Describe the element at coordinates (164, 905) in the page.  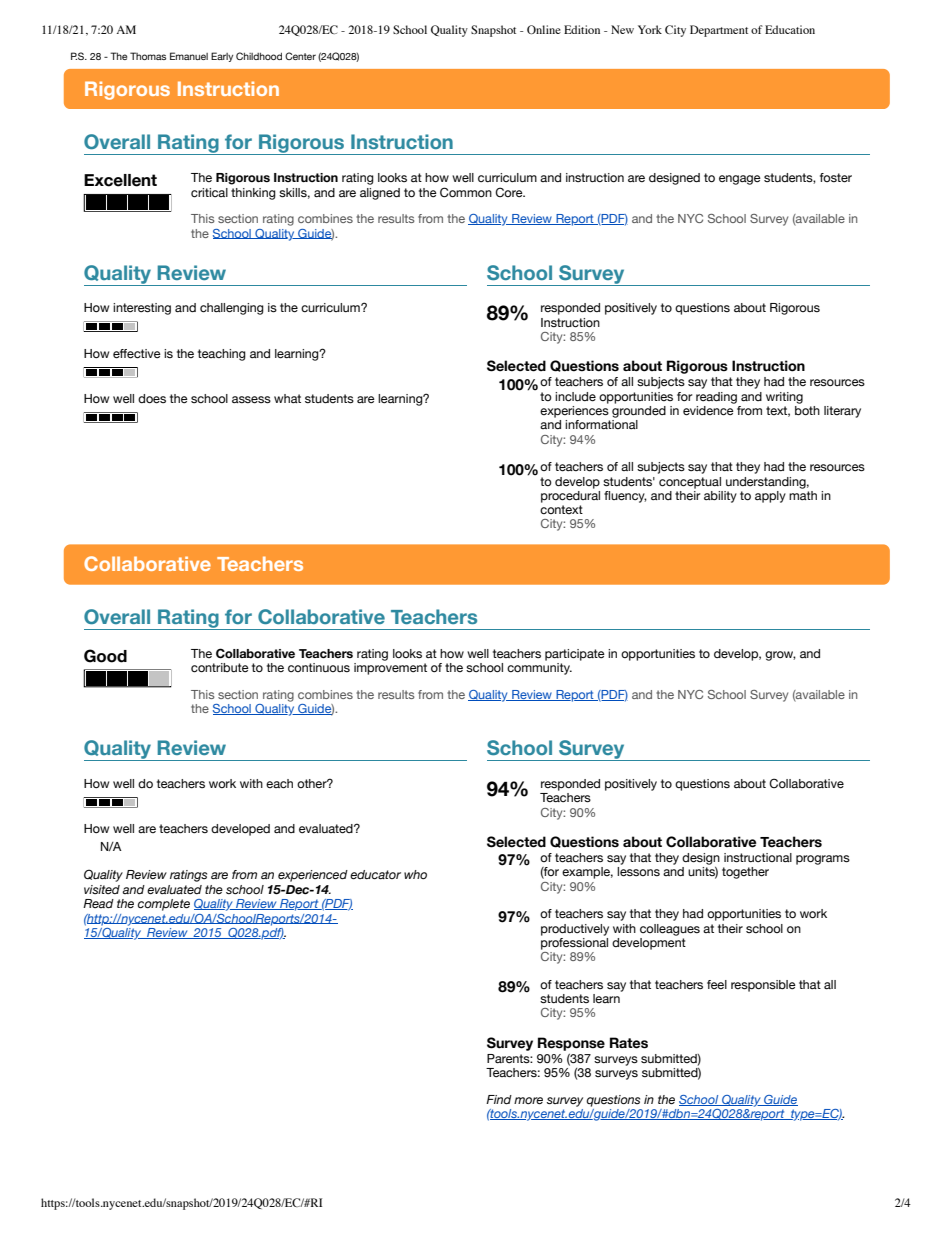
I see `complete` at that location.
